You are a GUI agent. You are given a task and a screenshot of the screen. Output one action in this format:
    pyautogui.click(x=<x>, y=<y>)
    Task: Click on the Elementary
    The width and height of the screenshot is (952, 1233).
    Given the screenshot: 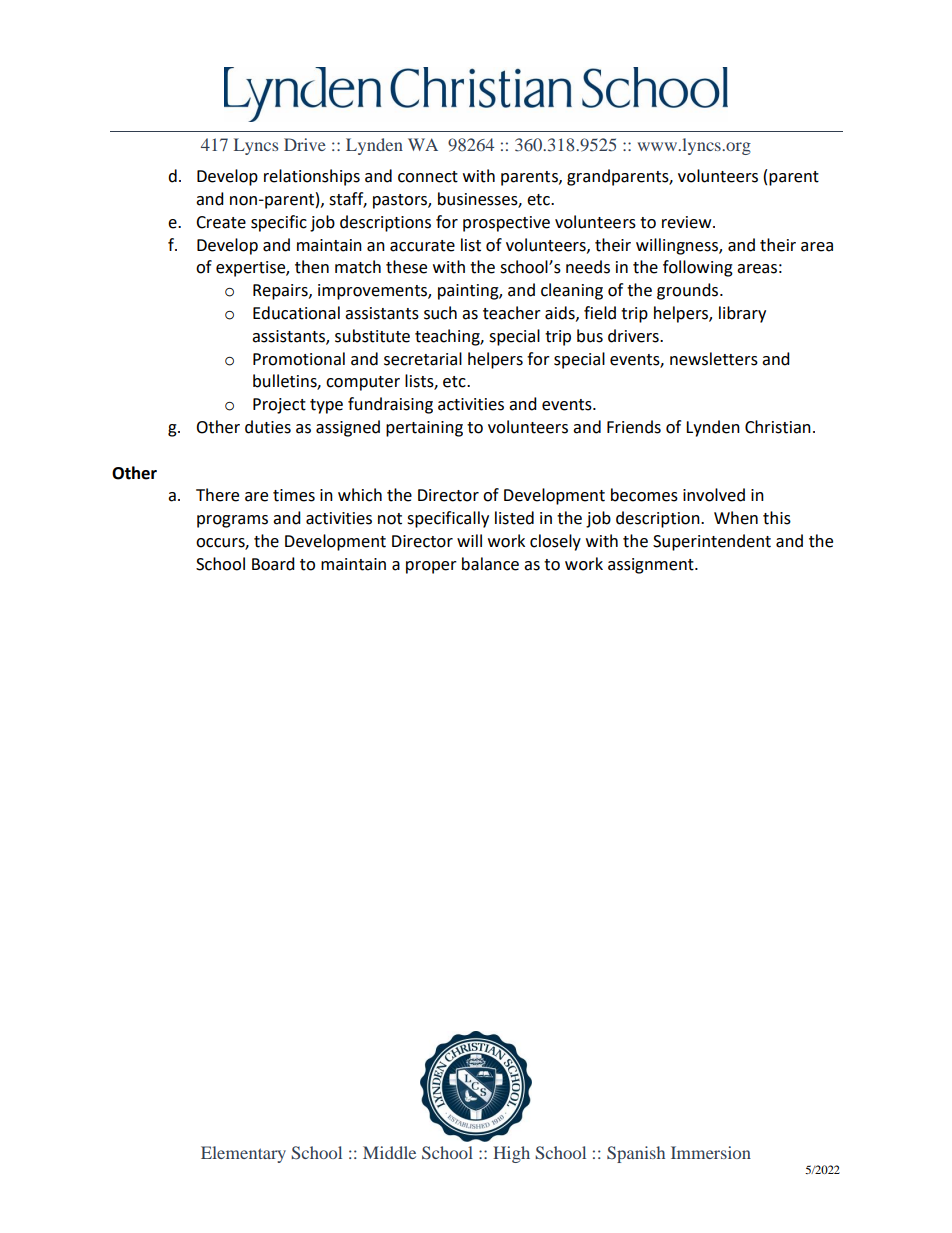 What is the action you would take?
    pyautogui.click(x=243, y=1154)
